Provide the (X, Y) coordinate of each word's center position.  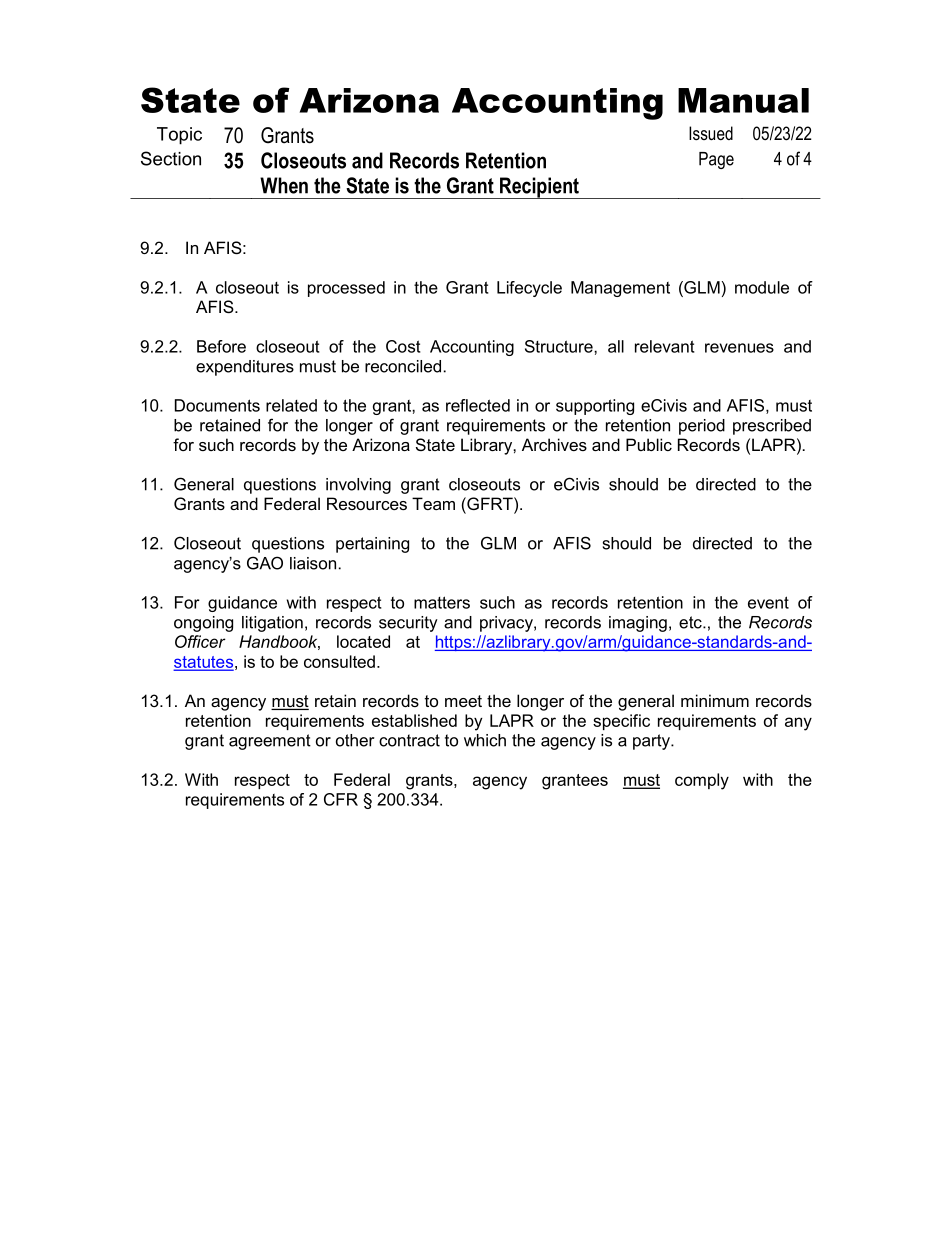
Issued (711, 133)
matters (442, 602)
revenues (739, 348)
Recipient (539, 188)
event (768, 602)
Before (221, 346)
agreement (270, 742)
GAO (265, 563)
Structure (560, 346)
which (485, 740)
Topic (179, 136)
